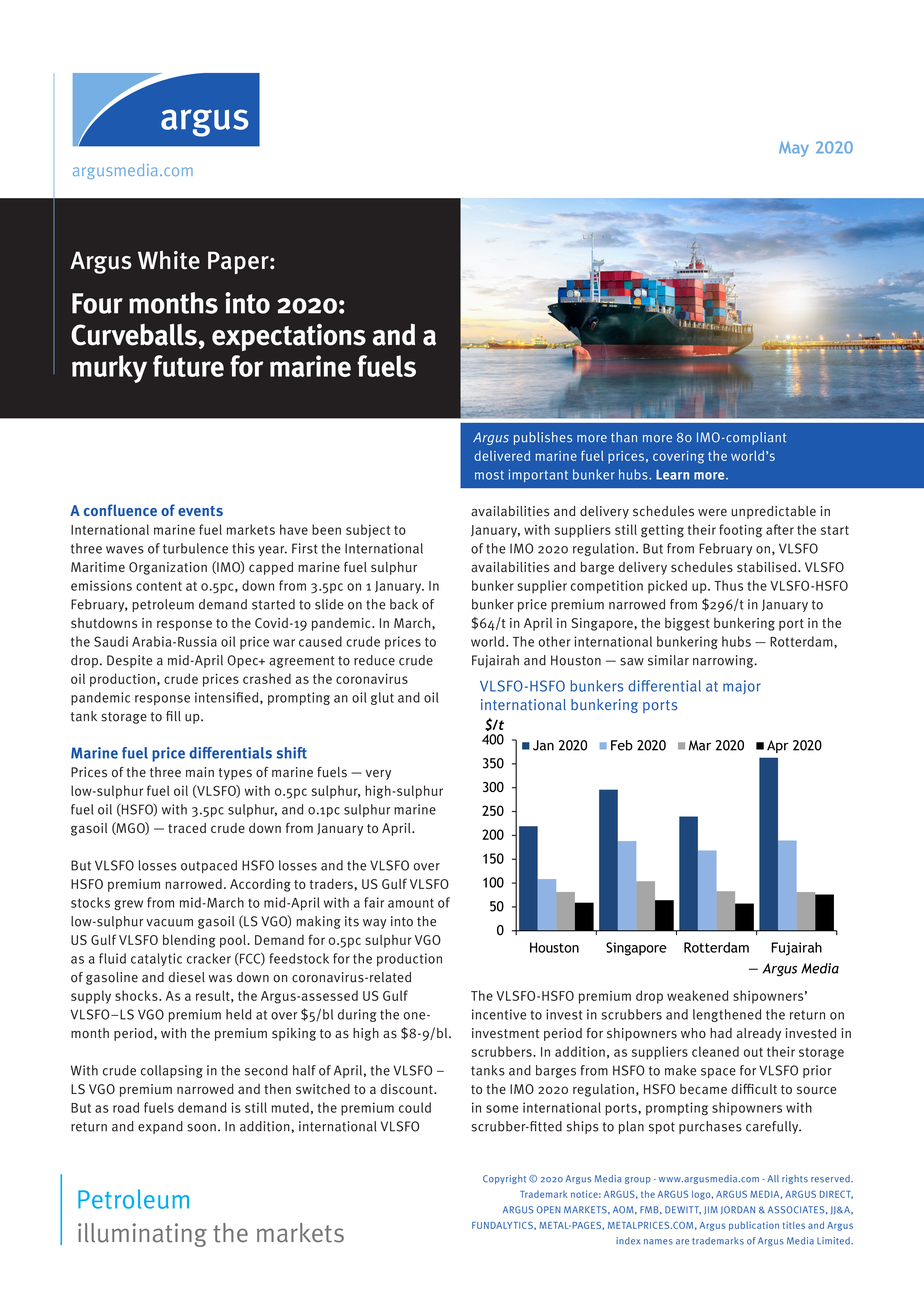  I want to click on major, so click(742, 687).
